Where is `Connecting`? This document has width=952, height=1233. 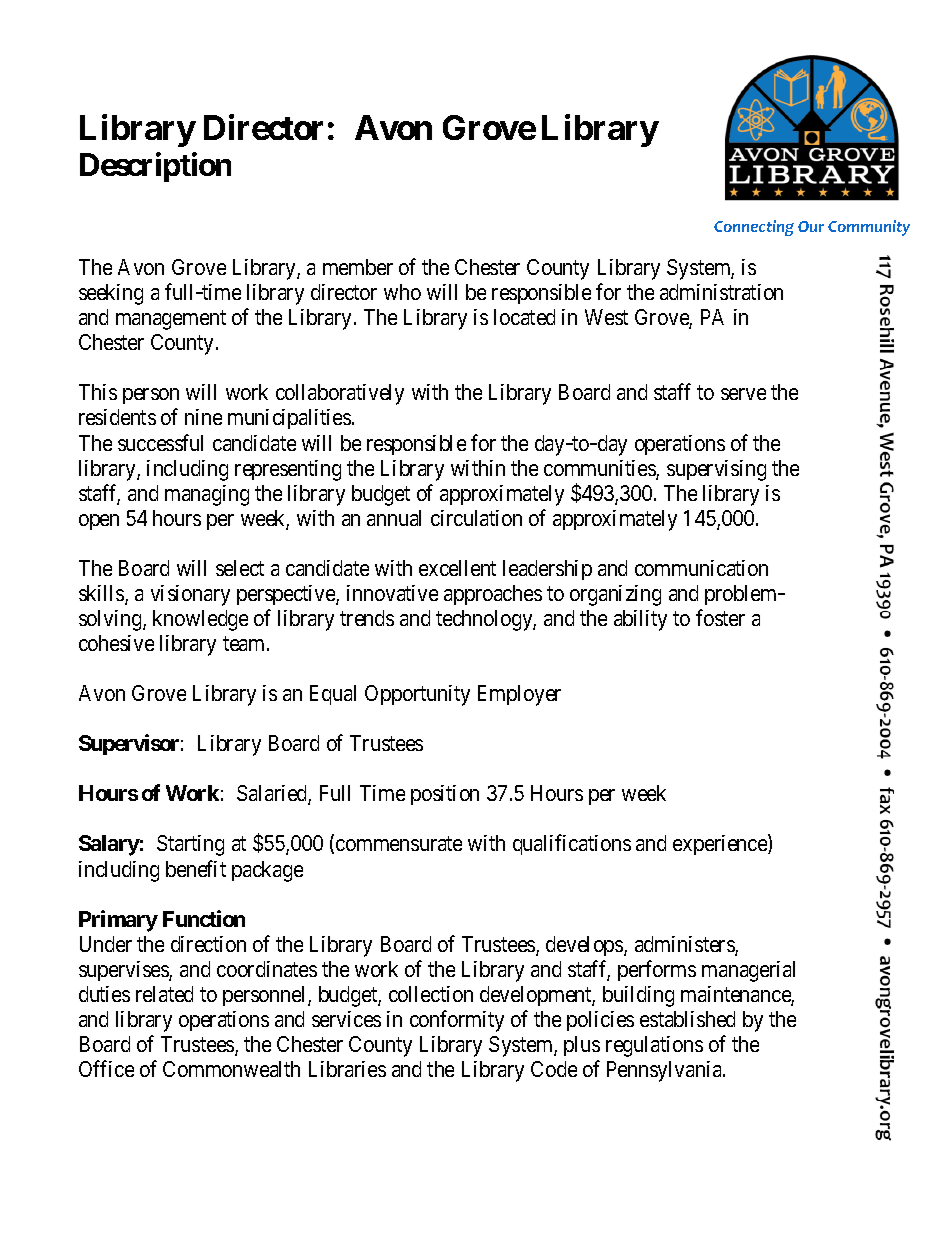
Connecting is located at coordinates (754, 228).
